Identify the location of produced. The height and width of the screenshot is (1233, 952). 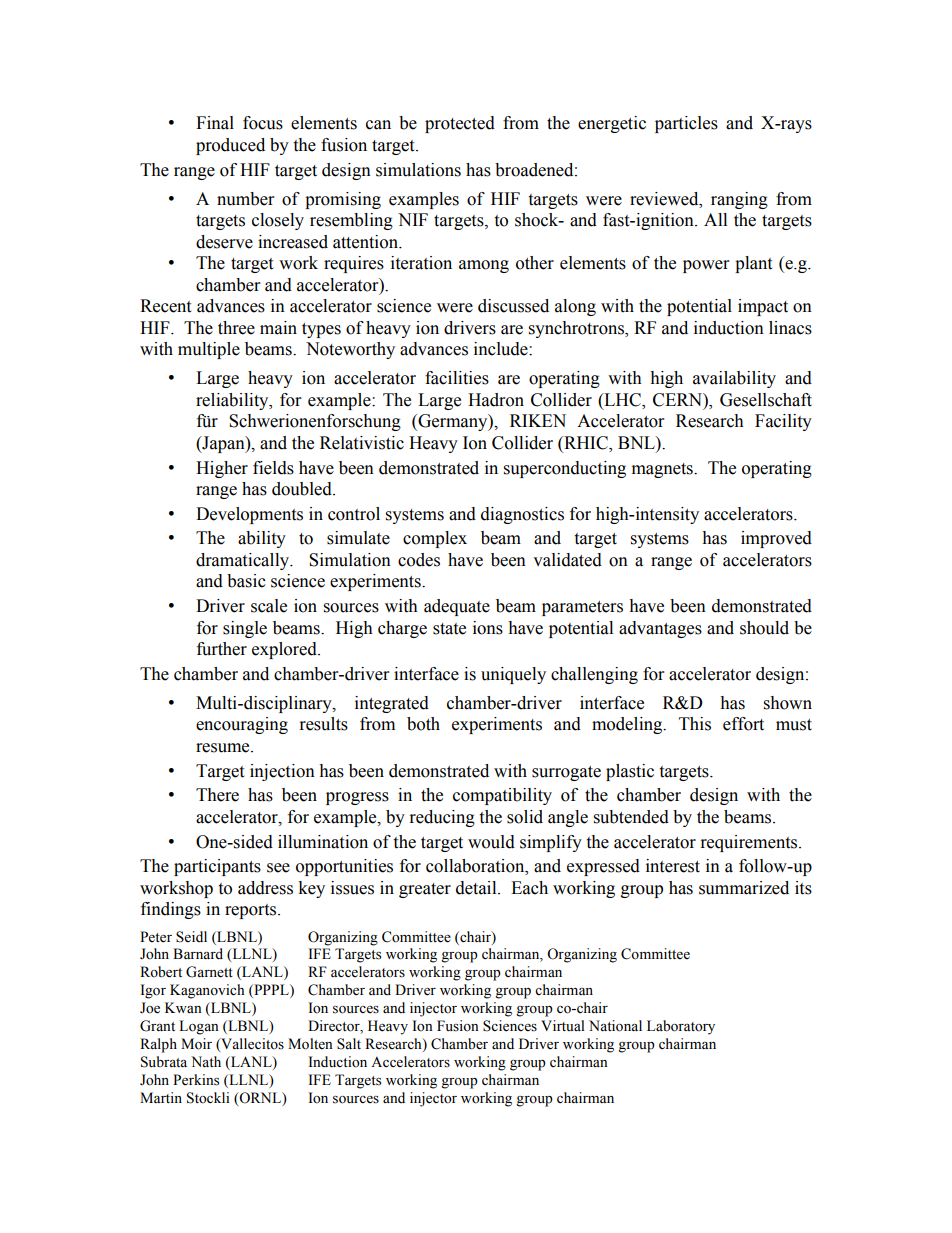
(230, 146).
